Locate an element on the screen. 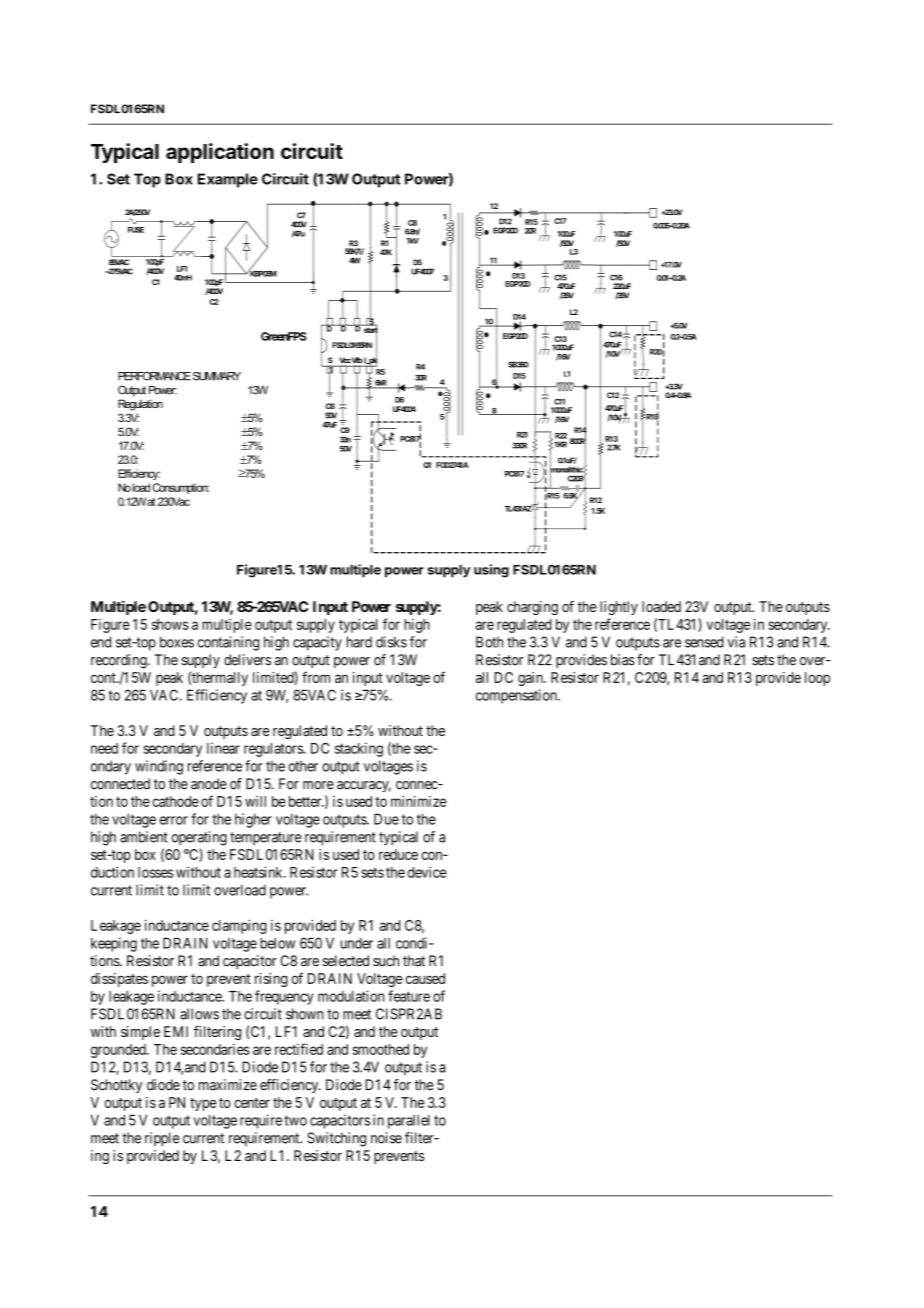  type is located at coordinates (203, 1104).
